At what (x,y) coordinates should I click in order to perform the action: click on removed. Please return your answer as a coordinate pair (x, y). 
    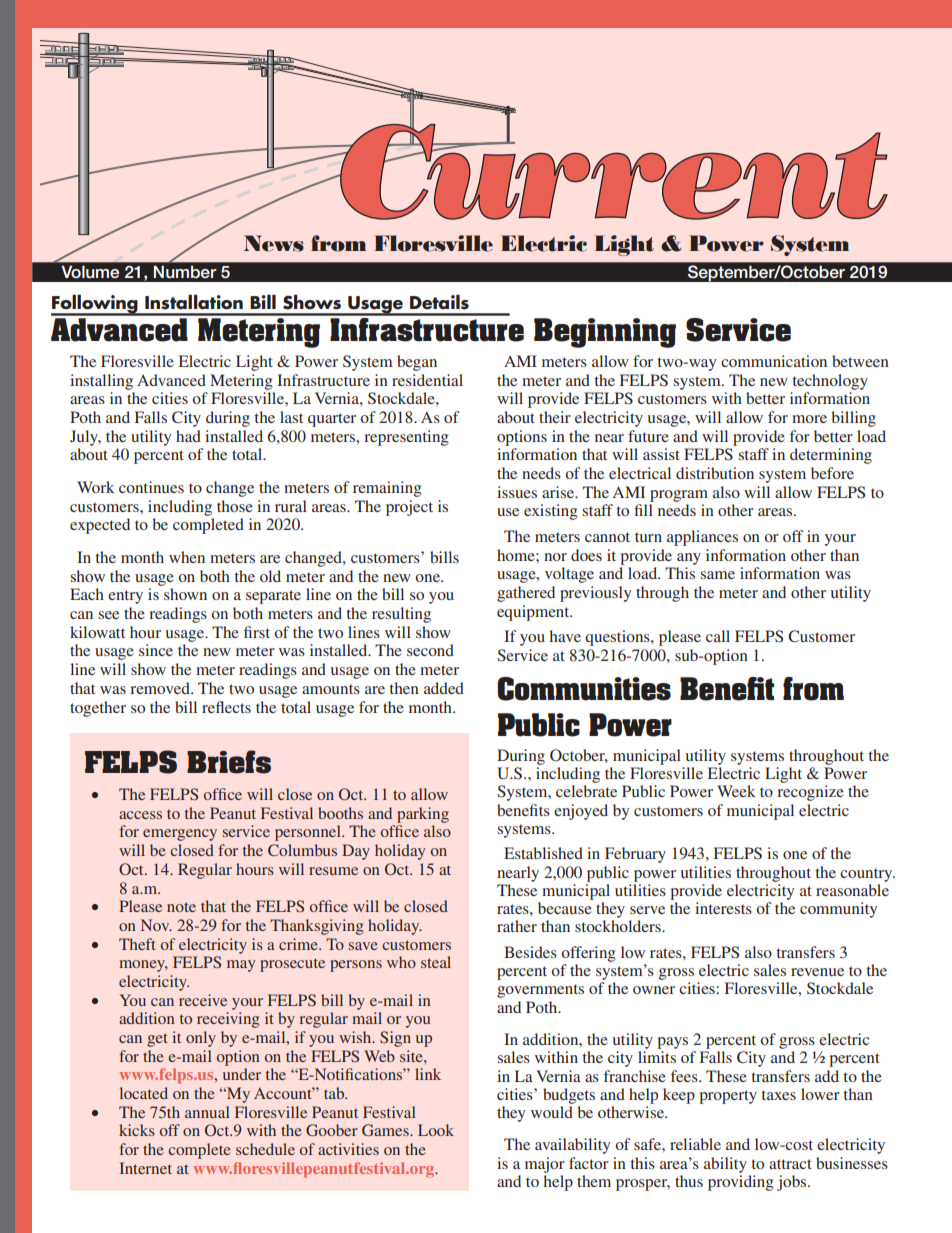
    Looking at the image, I should click on (161, 688).
